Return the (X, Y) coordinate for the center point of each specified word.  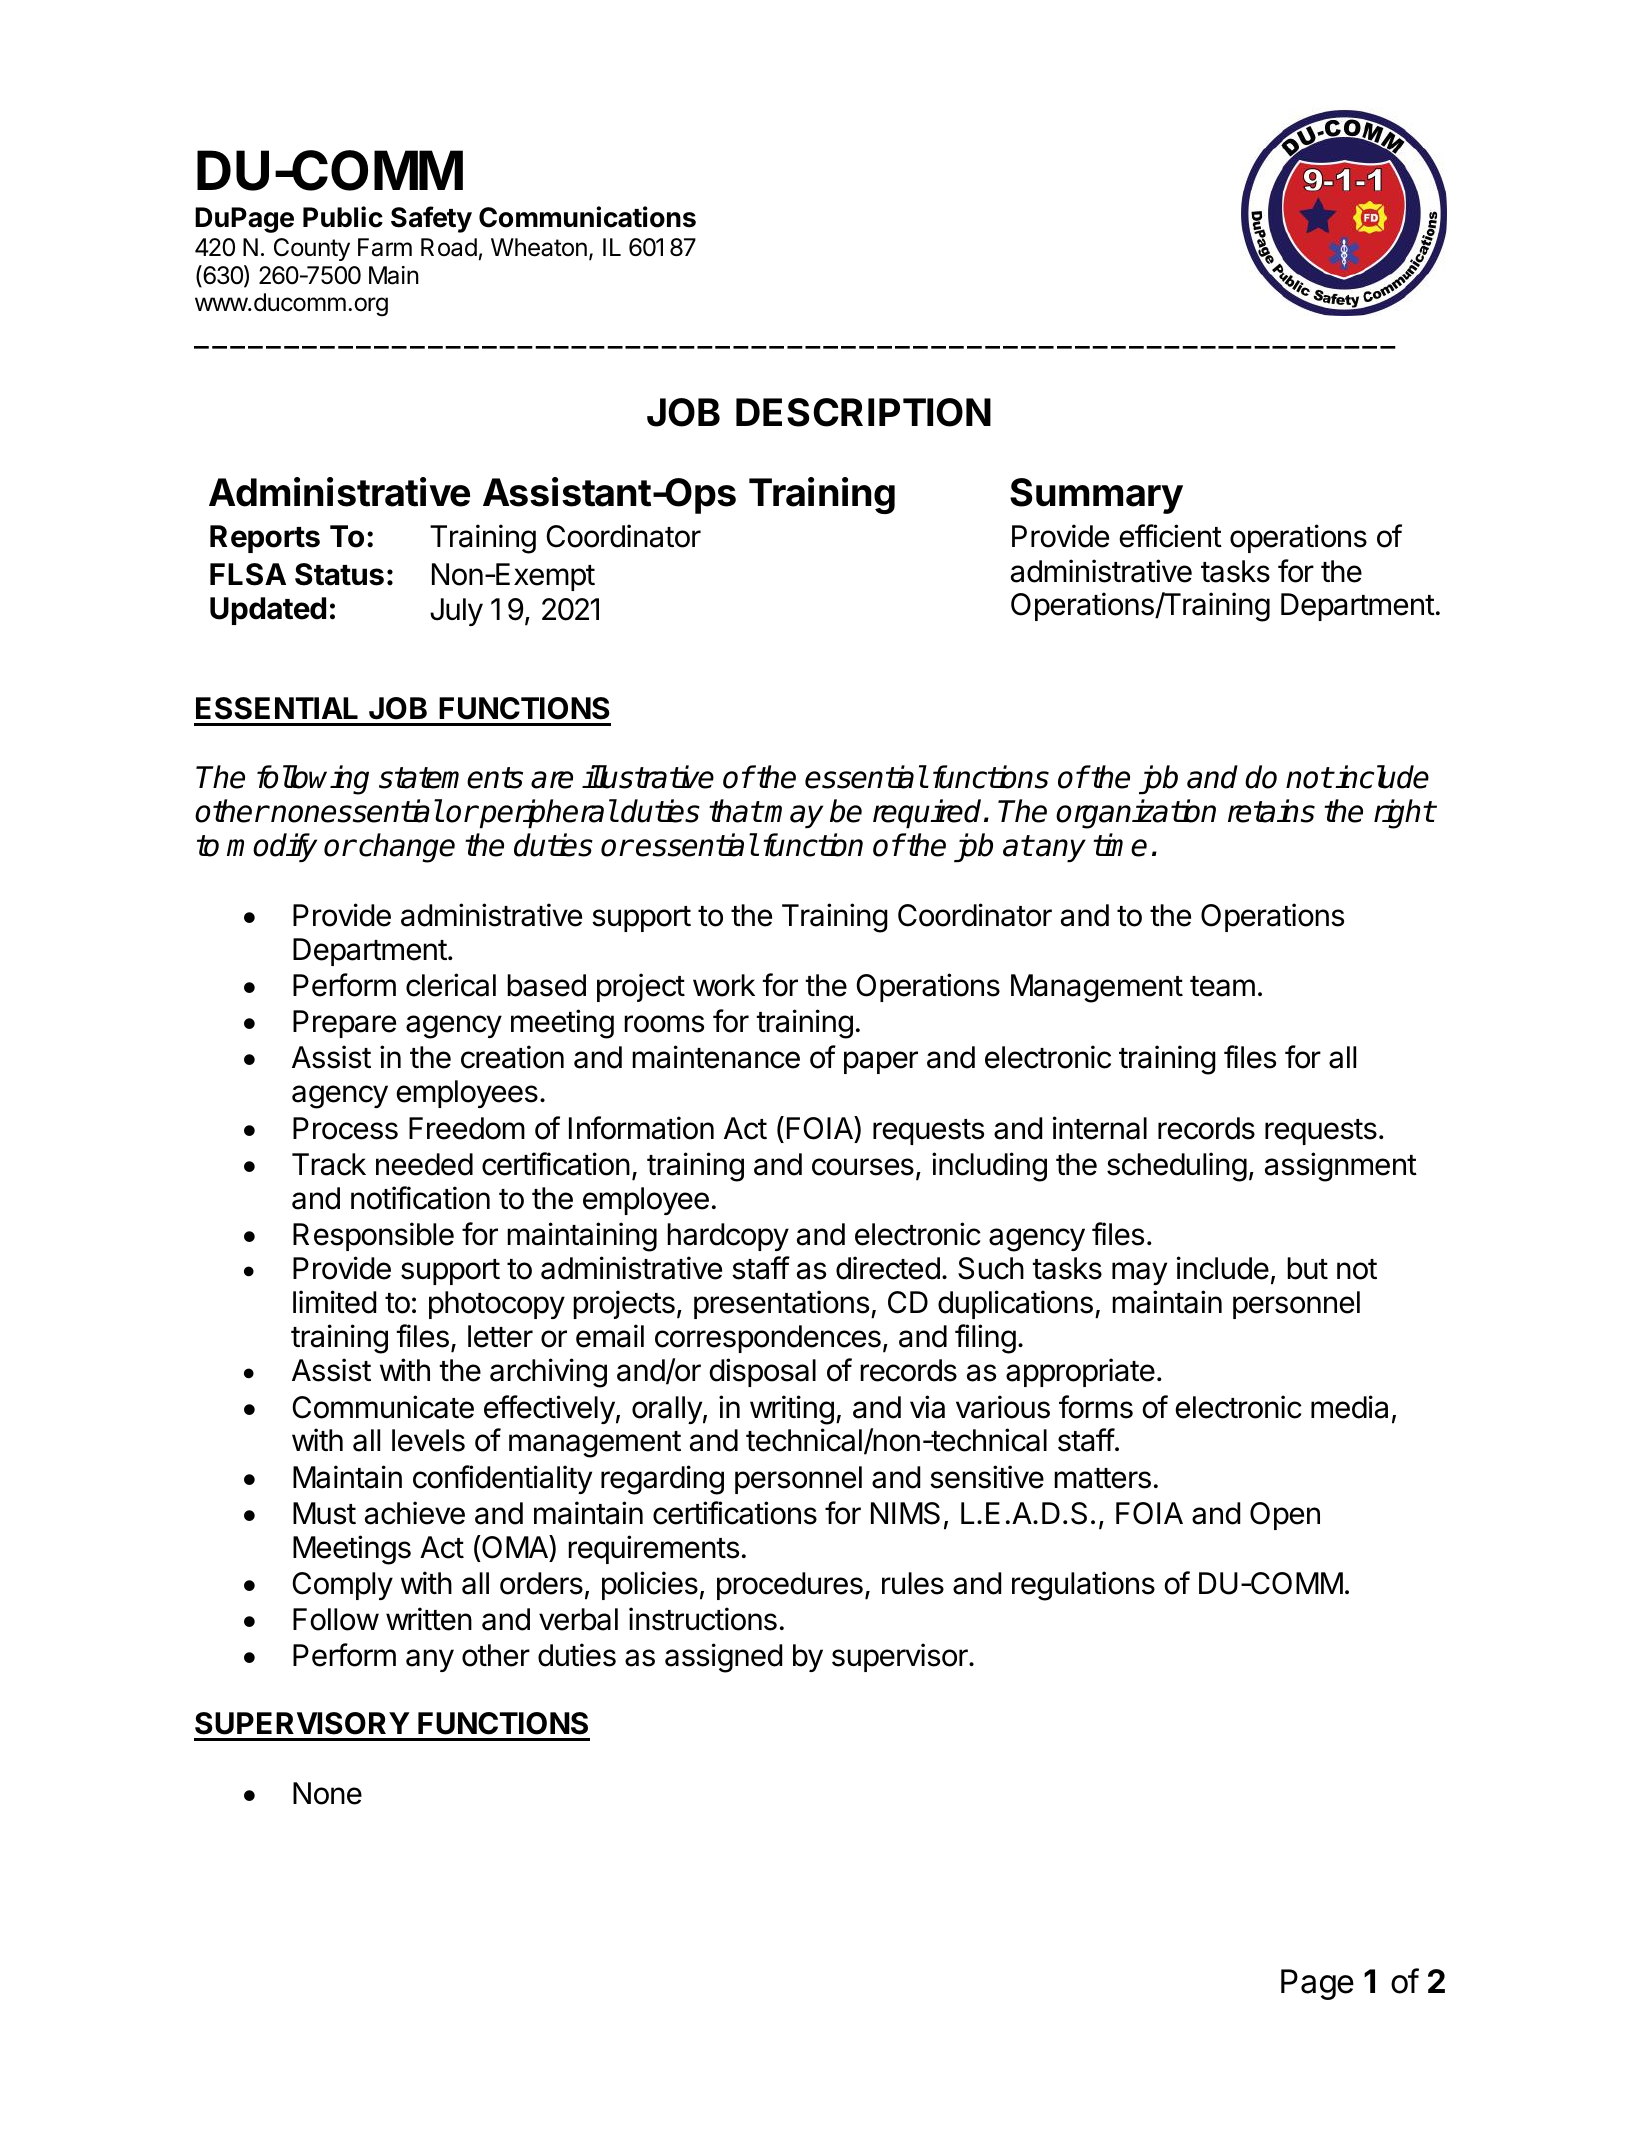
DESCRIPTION (863, 412)
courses (863, 1167)
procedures (790, 1586)
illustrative (648, 777)
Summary (1096, 496)
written (429, 1619)
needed (424, 1164)
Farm (385, 247)
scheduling (1177, 1167)
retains (1271, 811)
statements (451, 778)
